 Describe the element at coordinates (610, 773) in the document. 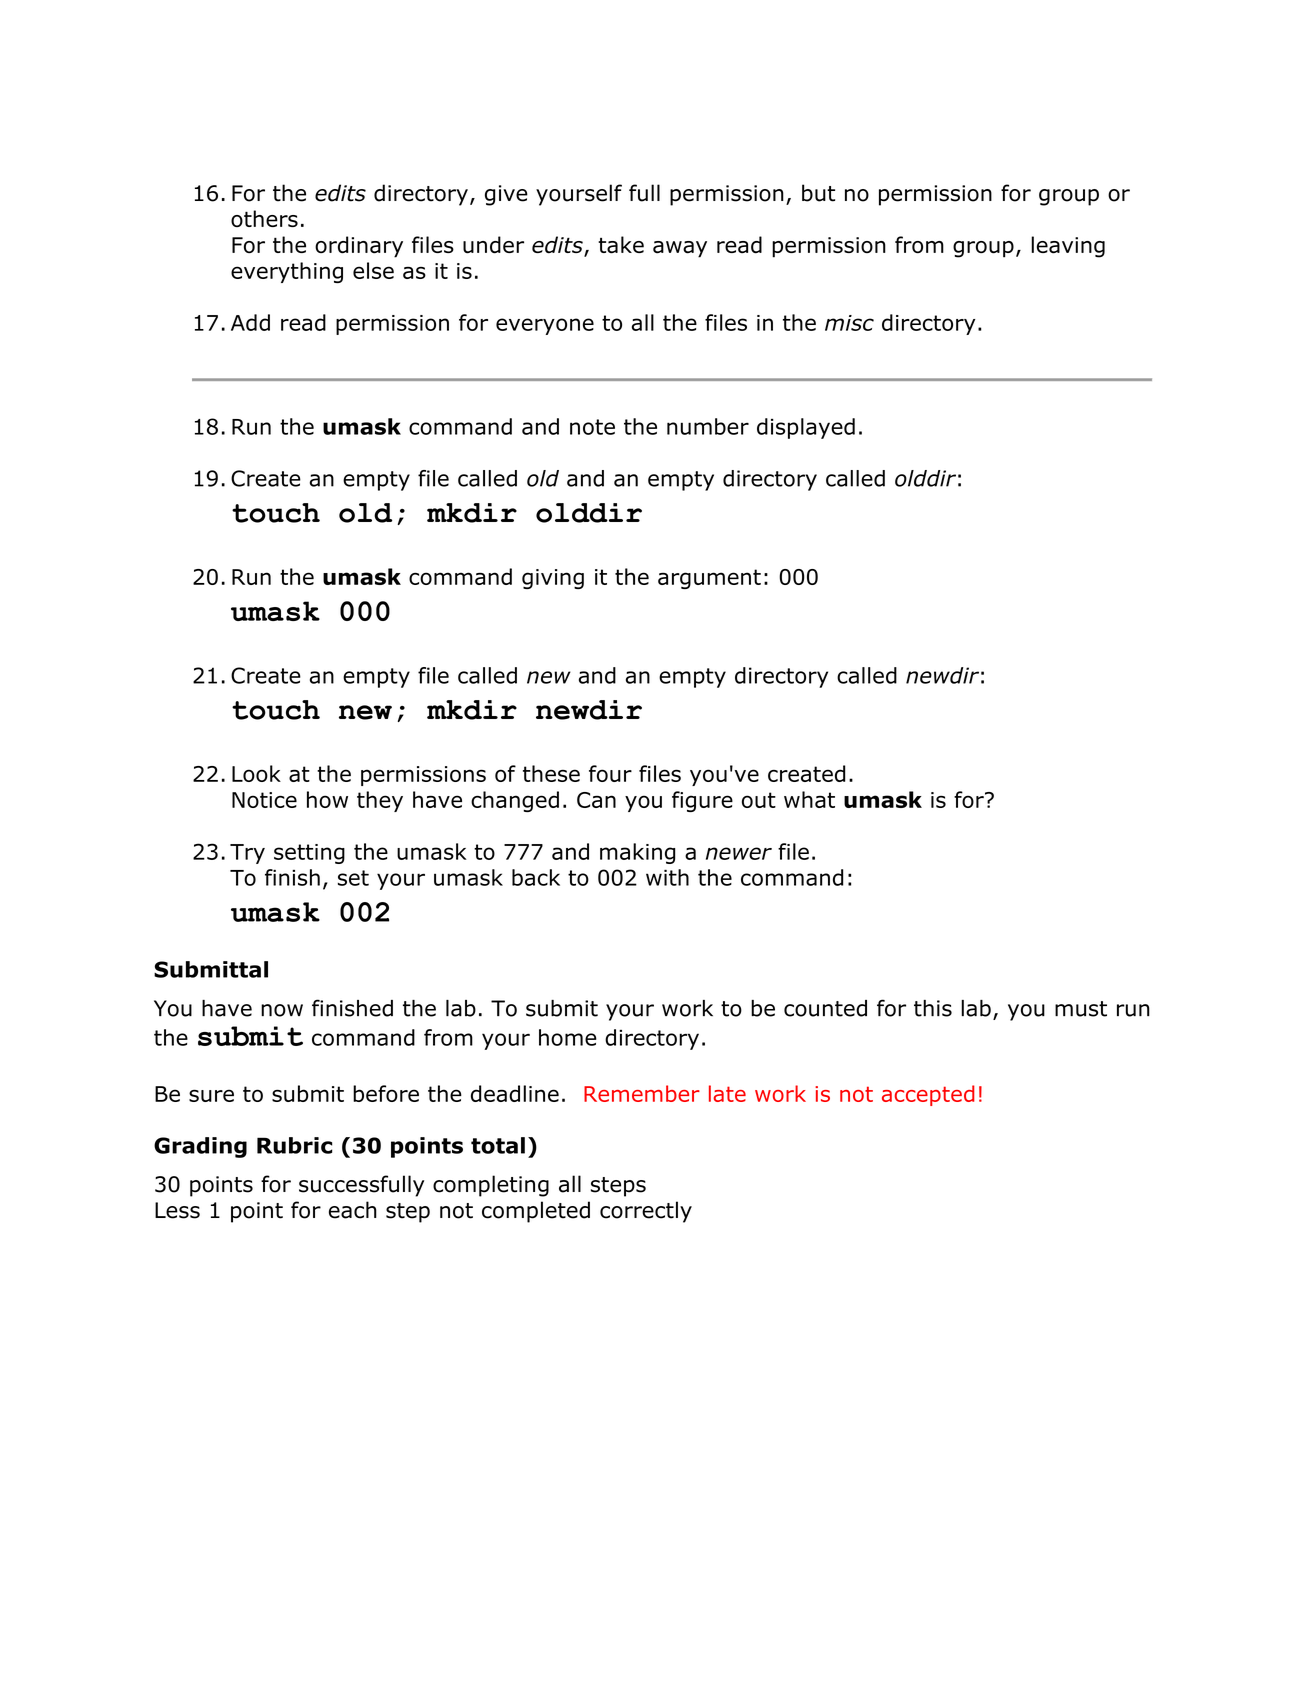

I see `four` at that location.
